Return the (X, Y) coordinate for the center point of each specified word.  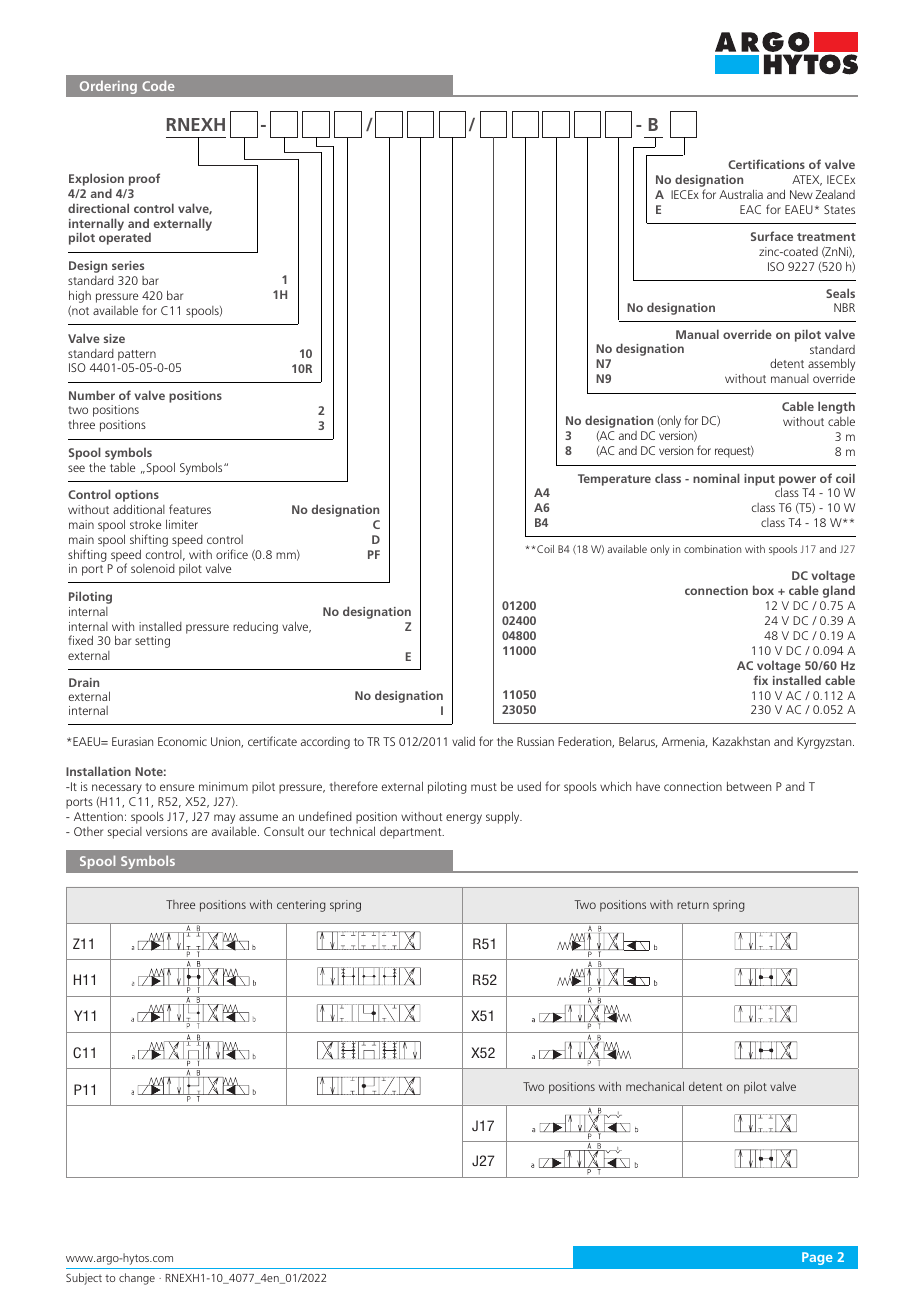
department (412, 833)
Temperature (614, 480)
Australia (741, 194)
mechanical (655, 1086)
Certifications (766, 164)
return (693, 905)
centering (301, 906)
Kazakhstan (741, 741)
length (836, 407)
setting (152, 642)
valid (463, 741)
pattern (137, 355)
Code (158, 85)
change (137, 1279)
